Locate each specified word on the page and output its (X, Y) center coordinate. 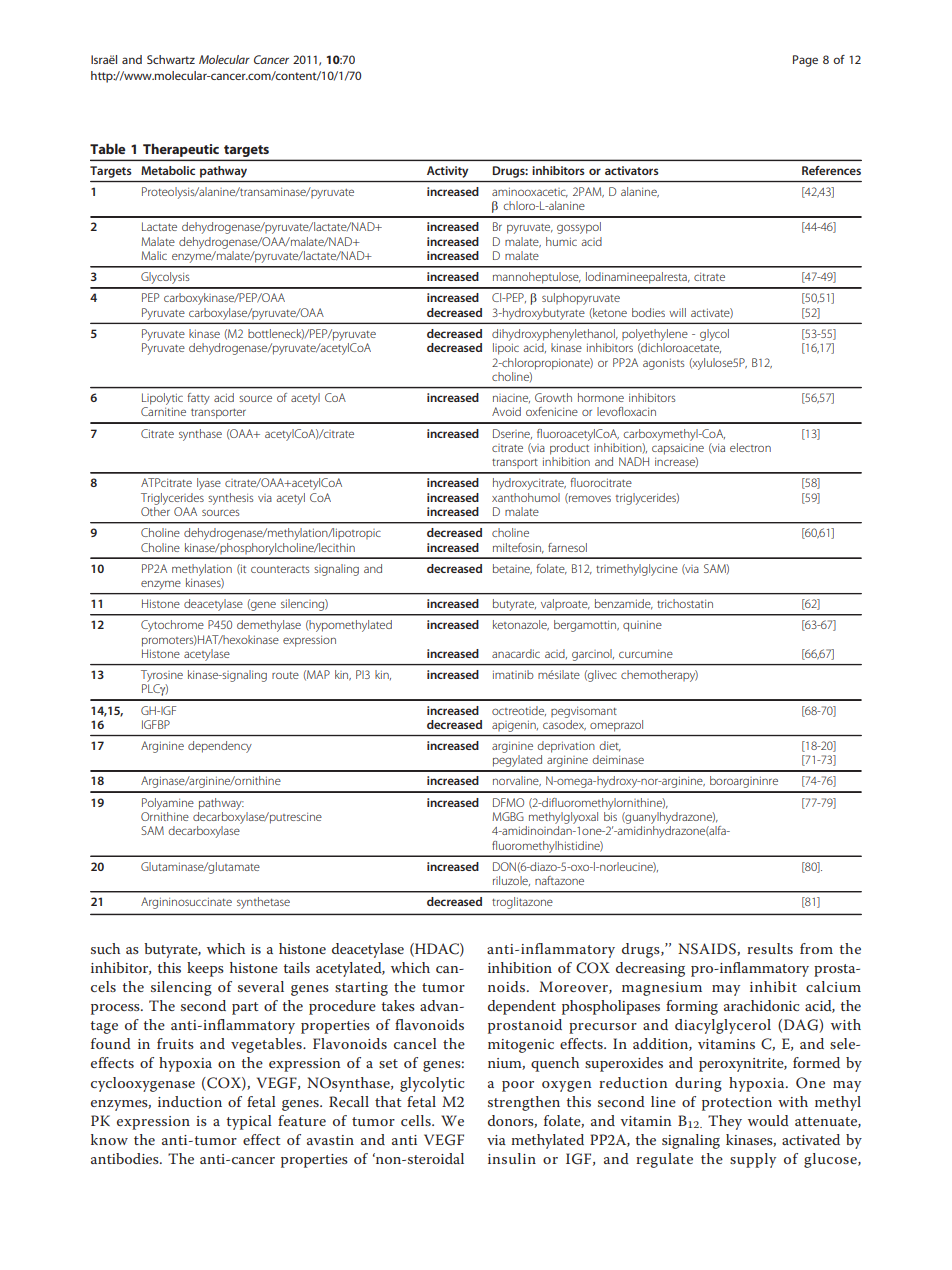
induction (190, 1101)
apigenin (515, 726)
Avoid (506, 411)
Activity (447, 172)
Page (805, 61)
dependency (220, 747)
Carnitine (163, 411)
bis (610, 815)
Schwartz (171, 59)
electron (750, 447)
